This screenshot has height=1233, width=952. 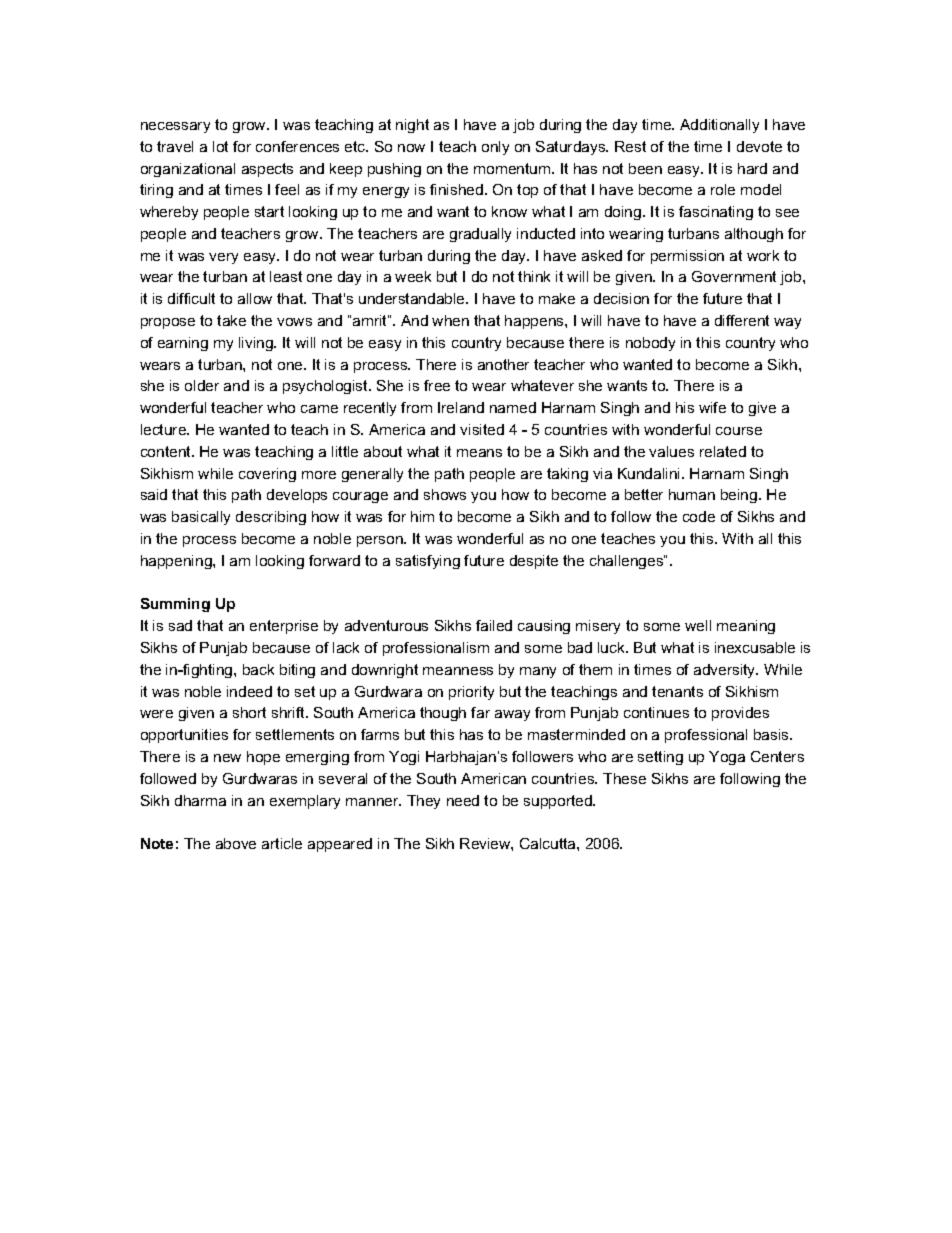 What do you see at coordinates (463, 800) in the screenshot?
I see `need` at bounding box center [463, 800].
